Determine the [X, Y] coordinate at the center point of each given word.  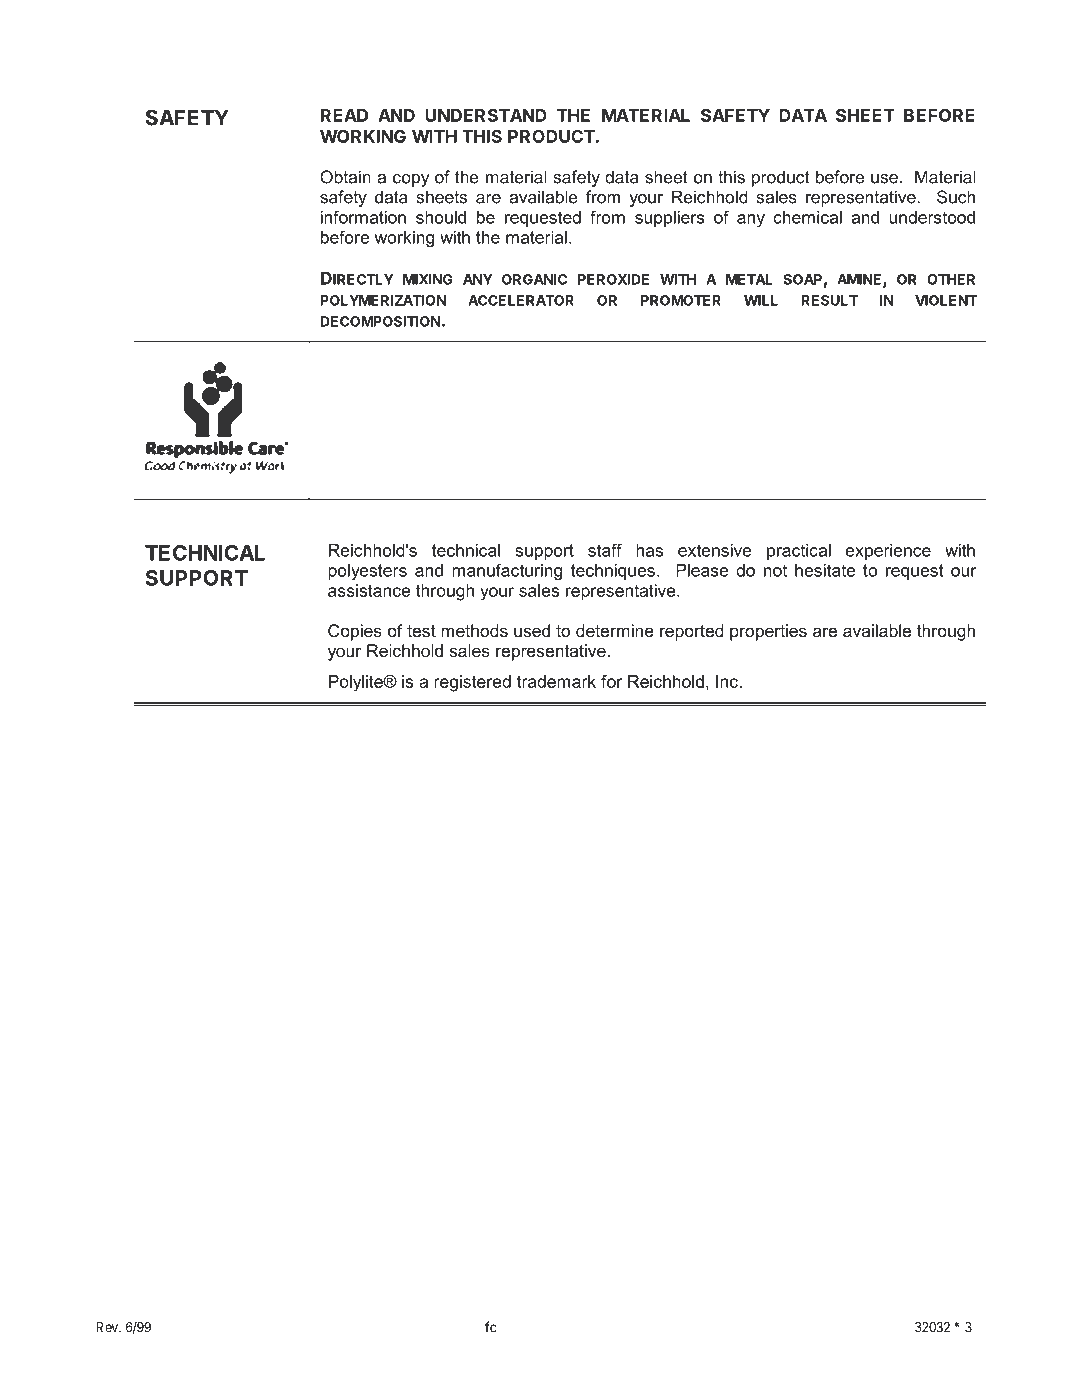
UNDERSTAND [486, 115]
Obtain [345, 177]
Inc [727, 681]
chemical [807, 217]
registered [472, 683]
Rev [108, 1327]
